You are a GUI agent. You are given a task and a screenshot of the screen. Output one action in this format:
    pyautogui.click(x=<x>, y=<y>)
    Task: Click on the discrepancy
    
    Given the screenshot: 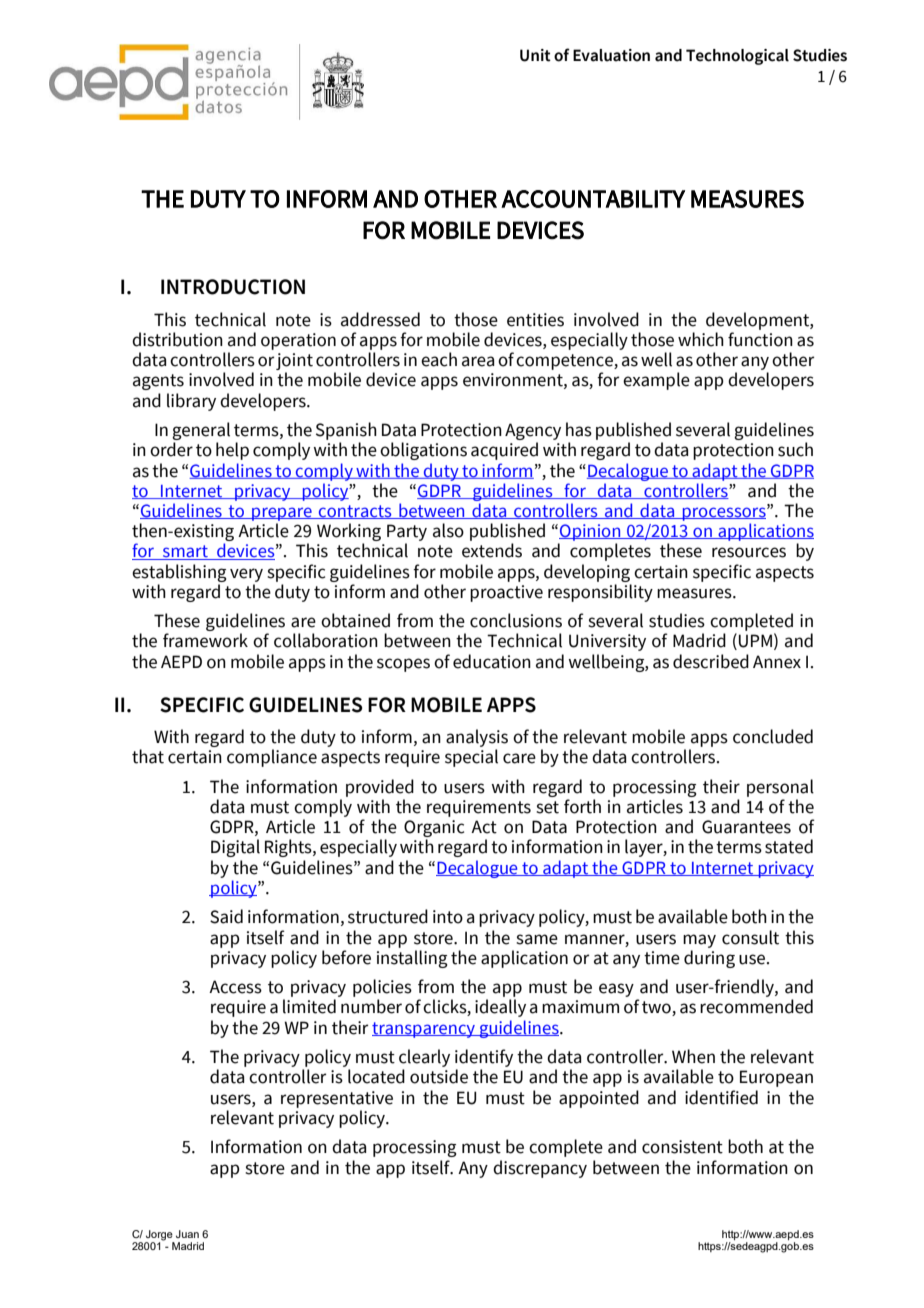 What is the action you would take?
    pyautogui.click(x=540, y=1169)
